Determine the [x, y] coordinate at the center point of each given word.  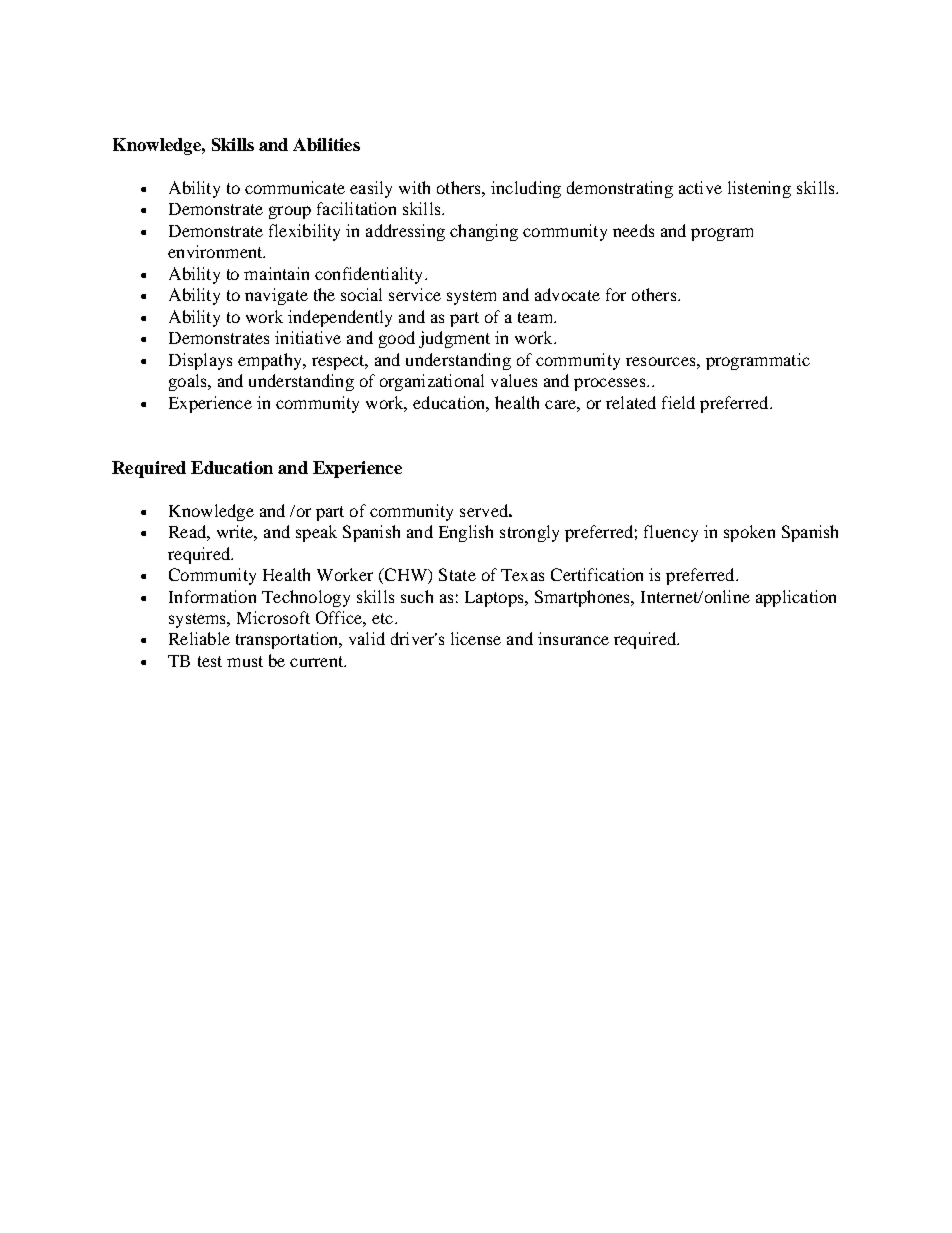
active [700, 187]
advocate [567, 294]
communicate [295, 187]
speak [316, 533]
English [466, 533]
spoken [749, 533]
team [536, 317]
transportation [288, 640]
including [526, 189]
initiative [308, 337]
